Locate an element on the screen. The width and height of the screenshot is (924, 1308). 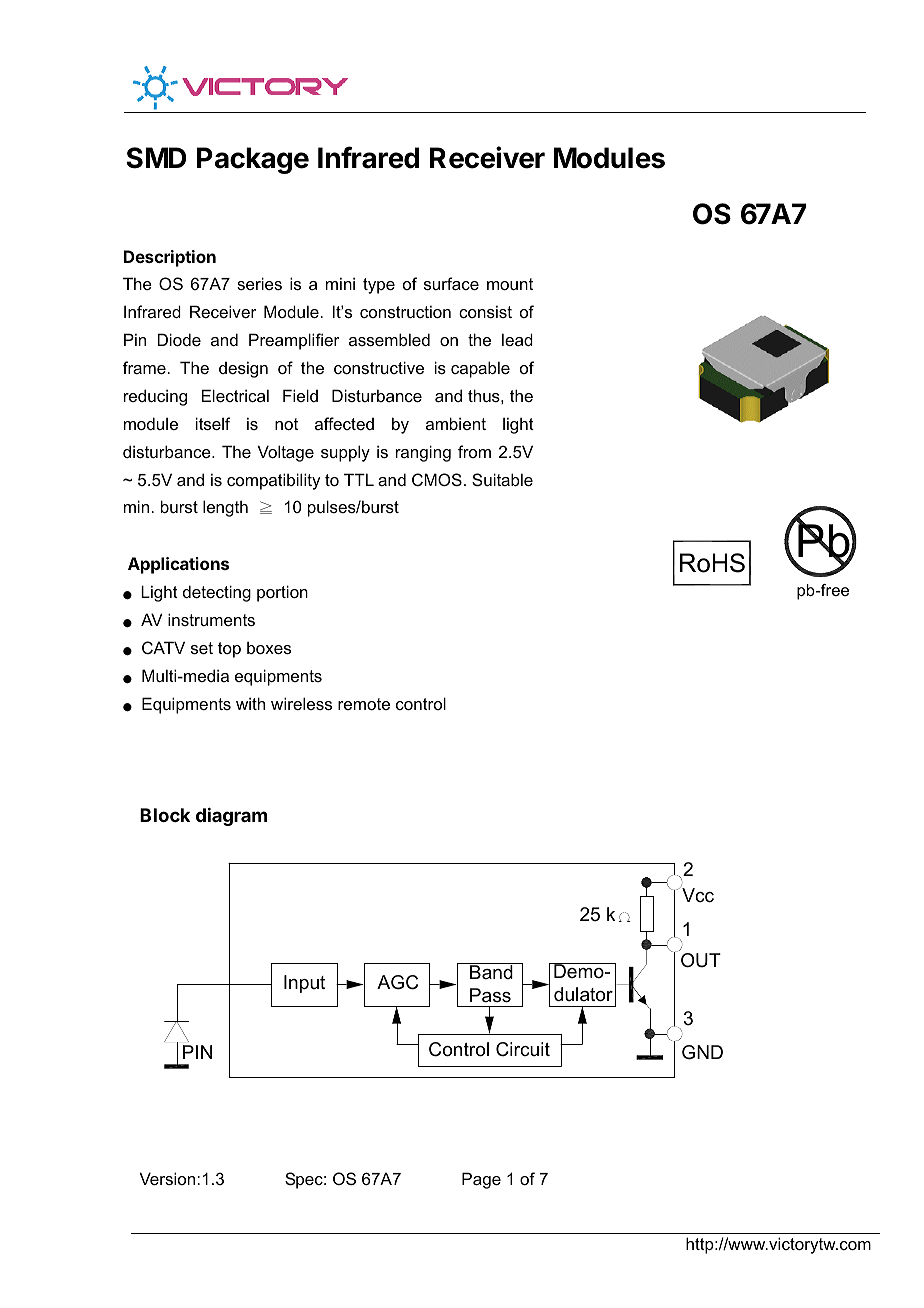
CMOS is located at coordinates (437, 479).
